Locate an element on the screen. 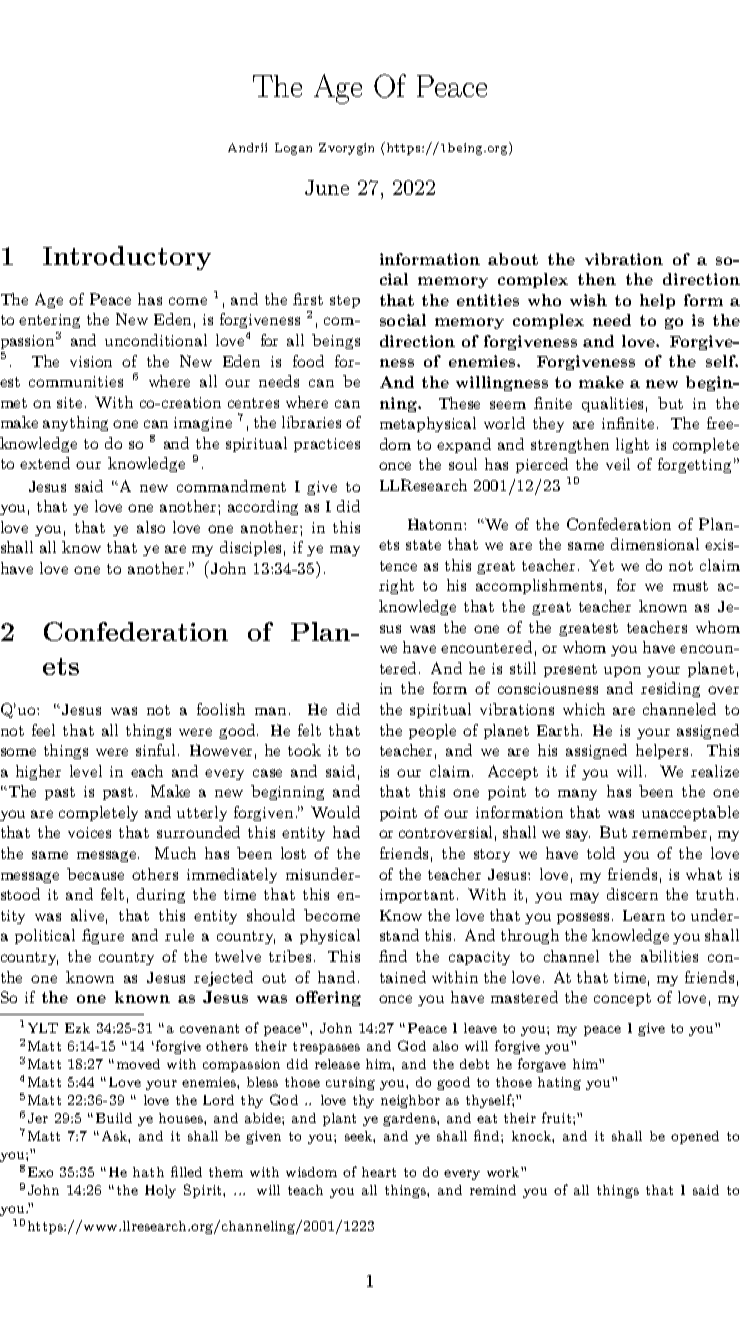 Image resolution: width=740 pixels, height=1331 pixels. upon is located at coordinates (622, 671).
